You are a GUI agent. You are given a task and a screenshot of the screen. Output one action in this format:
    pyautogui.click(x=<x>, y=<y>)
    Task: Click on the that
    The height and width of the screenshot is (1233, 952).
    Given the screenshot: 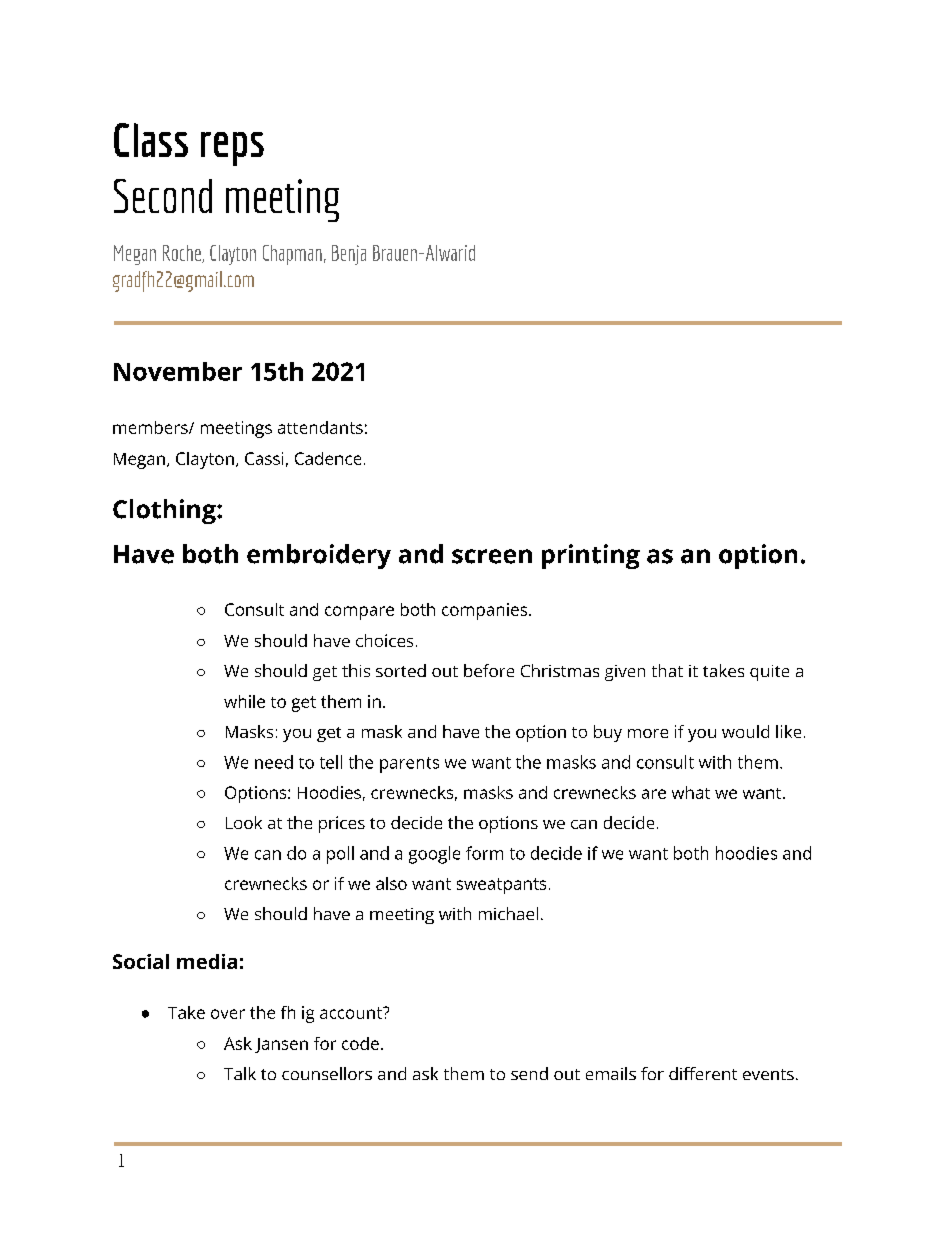 What is the action you would take?
    pyautogui.click(x=667, y=670)
